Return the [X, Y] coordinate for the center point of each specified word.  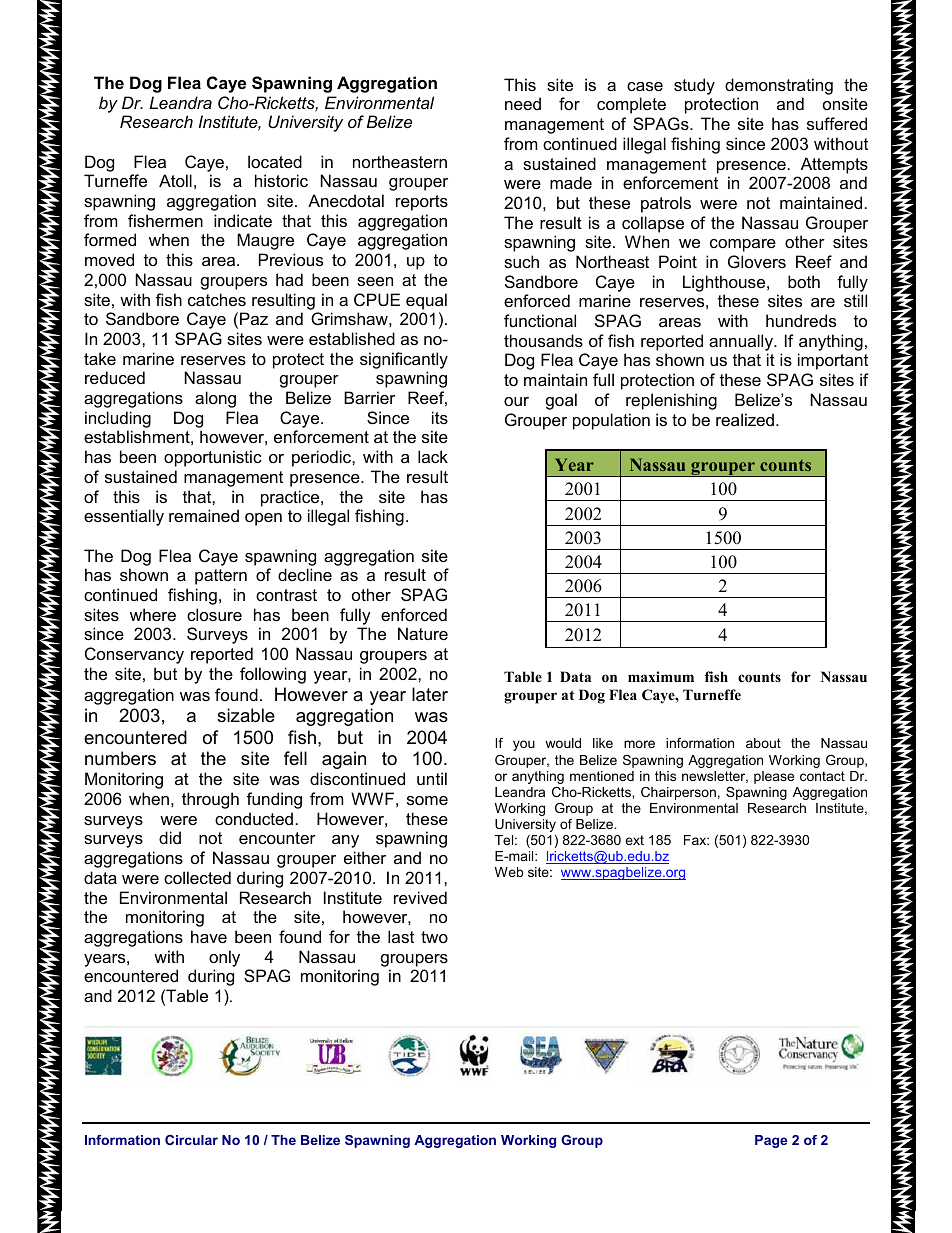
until [432, 778]
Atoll [175, 180]
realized [745, 419]
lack [433, 456]
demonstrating [779, 86]
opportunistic [213, 458]
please [774, 777]
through [210, 800]
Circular [191, 1140]
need [523, 103]
